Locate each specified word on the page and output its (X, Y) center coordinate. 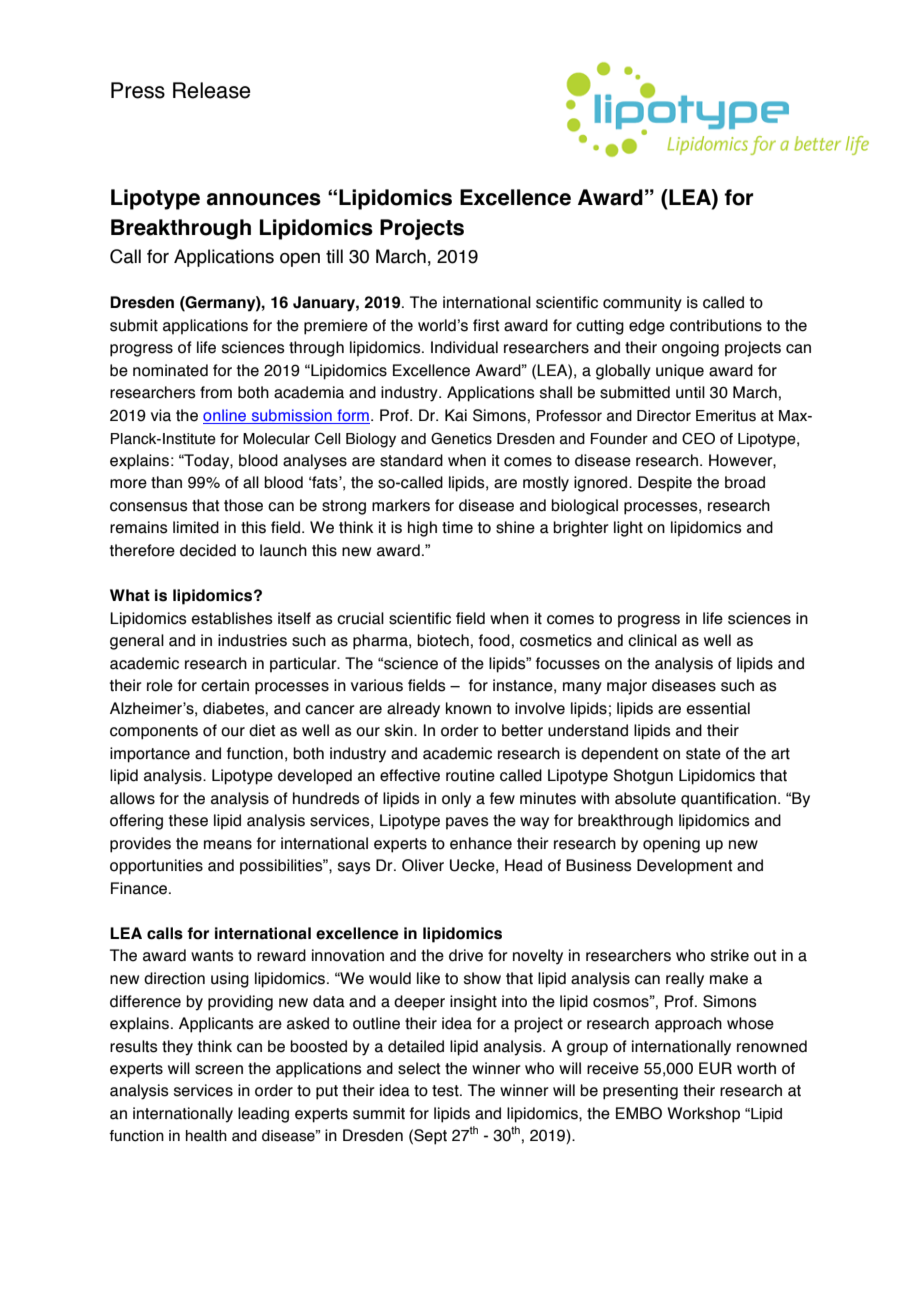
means (228, 845)
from (216, 392)
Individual (464, 347)
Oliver (423, 865)
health (206, 1136)
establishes (232, 618)
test (446, 1091)
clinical (652, 640)
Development (685, 867)
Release (211, 90)
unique (680, 372)
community (642, 304)
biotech (443, 640)
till (334, 256)
